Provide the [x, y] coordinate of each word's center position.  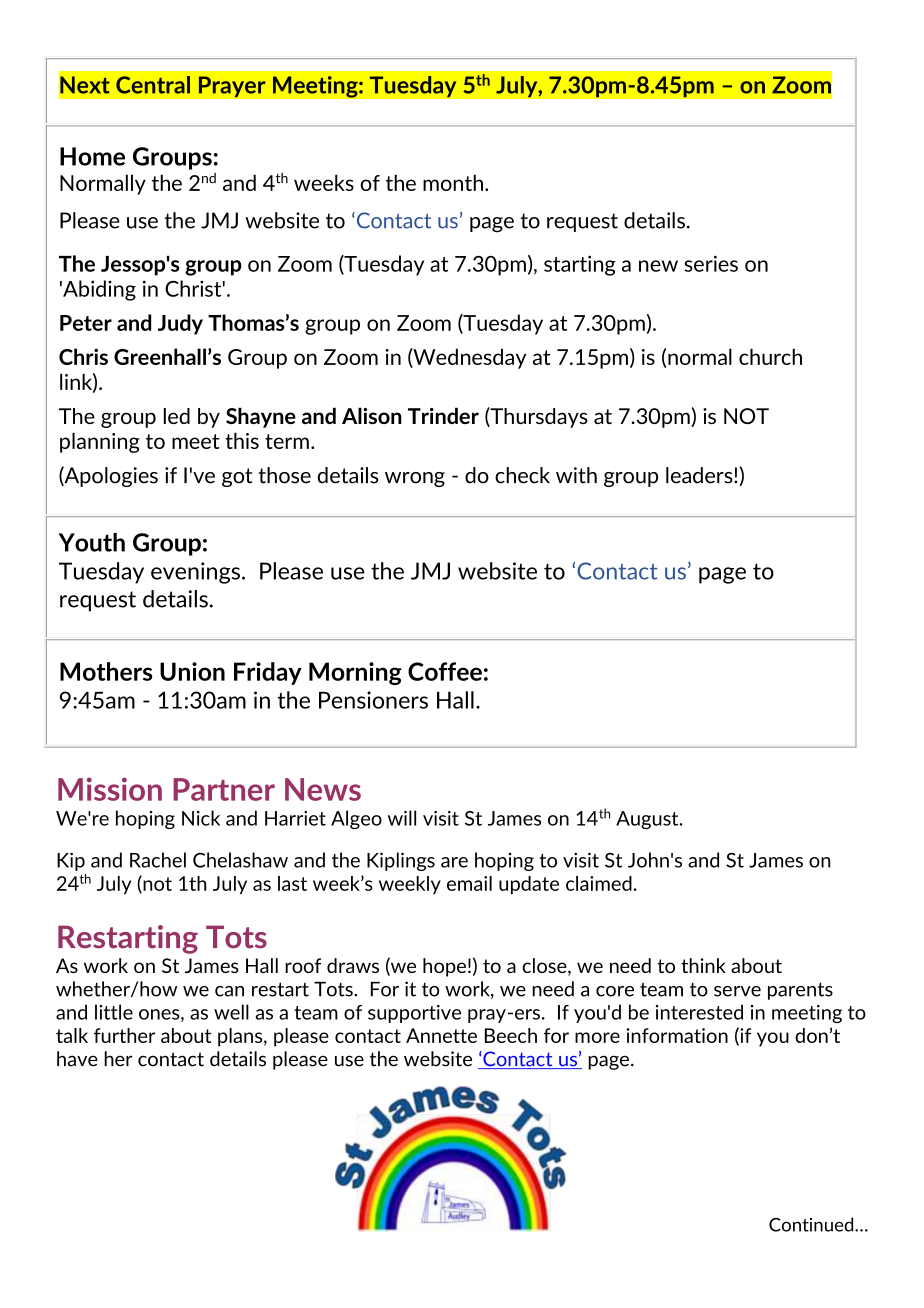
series [711, 263]
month [453, 183]
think [703, 965]
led [177, 416]
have [77, 1059]
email [469, 883]
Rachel [158, 860]
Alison [372, 415]
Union [192, 671]
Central [153, 85]
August [648, 820]
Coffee [445, 671]
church [770, 357]
